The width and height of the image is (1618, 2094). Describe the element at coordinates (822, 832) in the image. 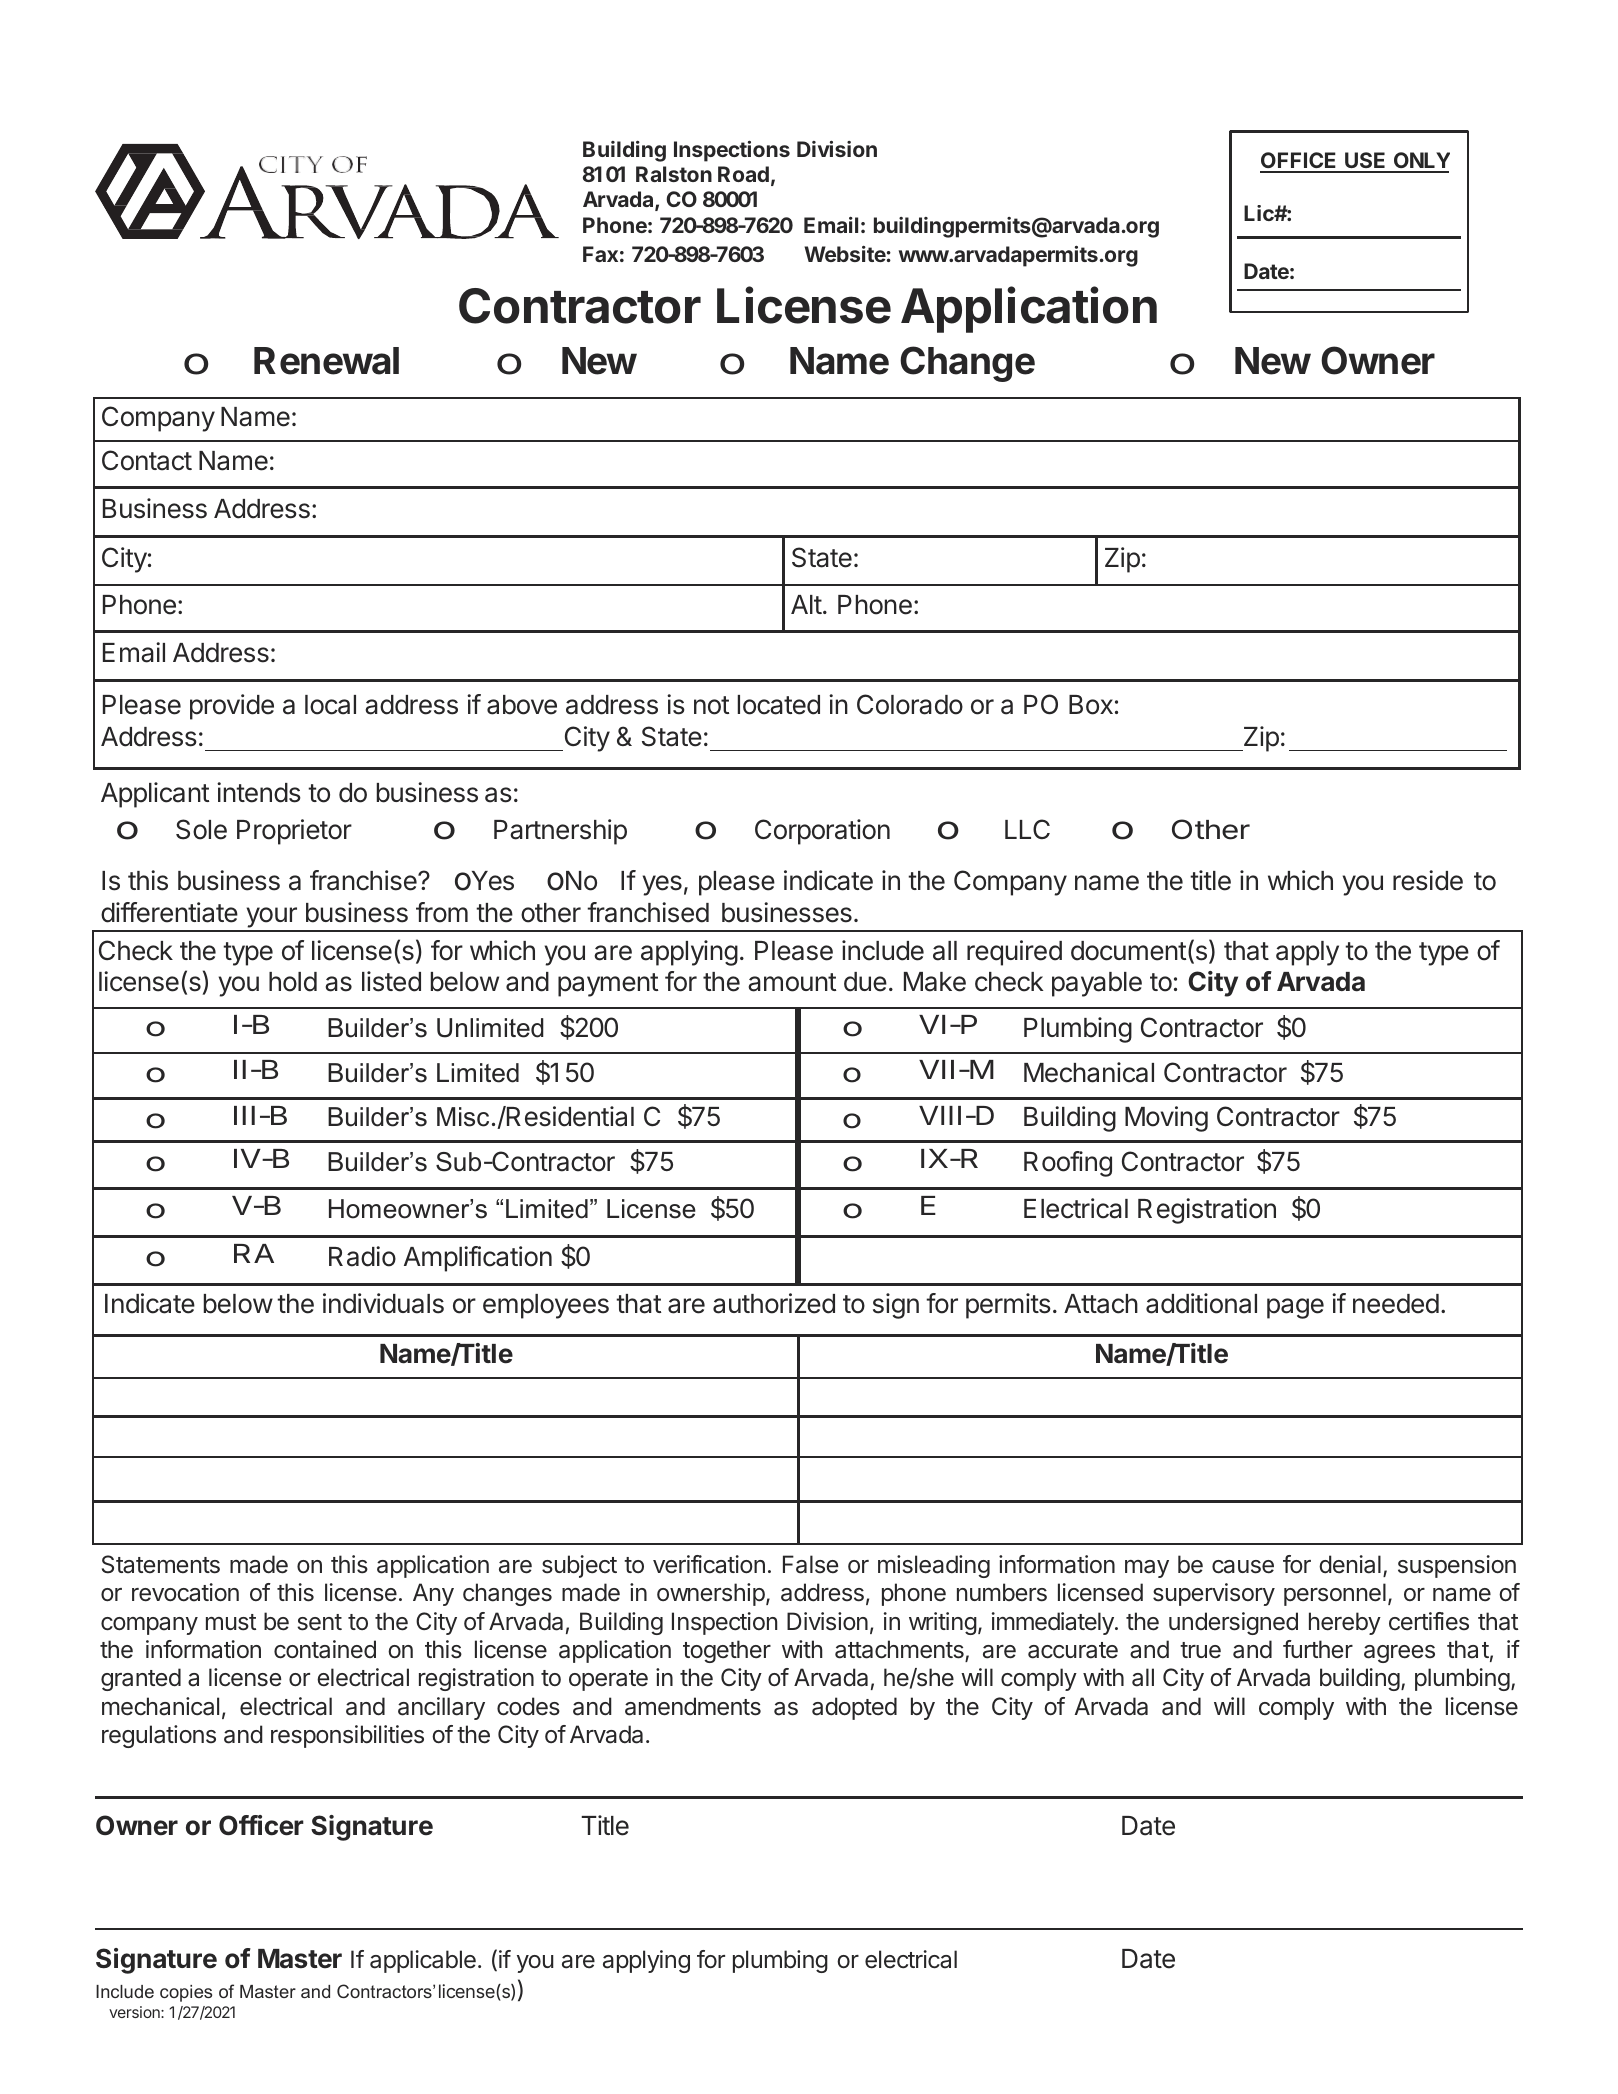

I see `Corporation` at that location.
